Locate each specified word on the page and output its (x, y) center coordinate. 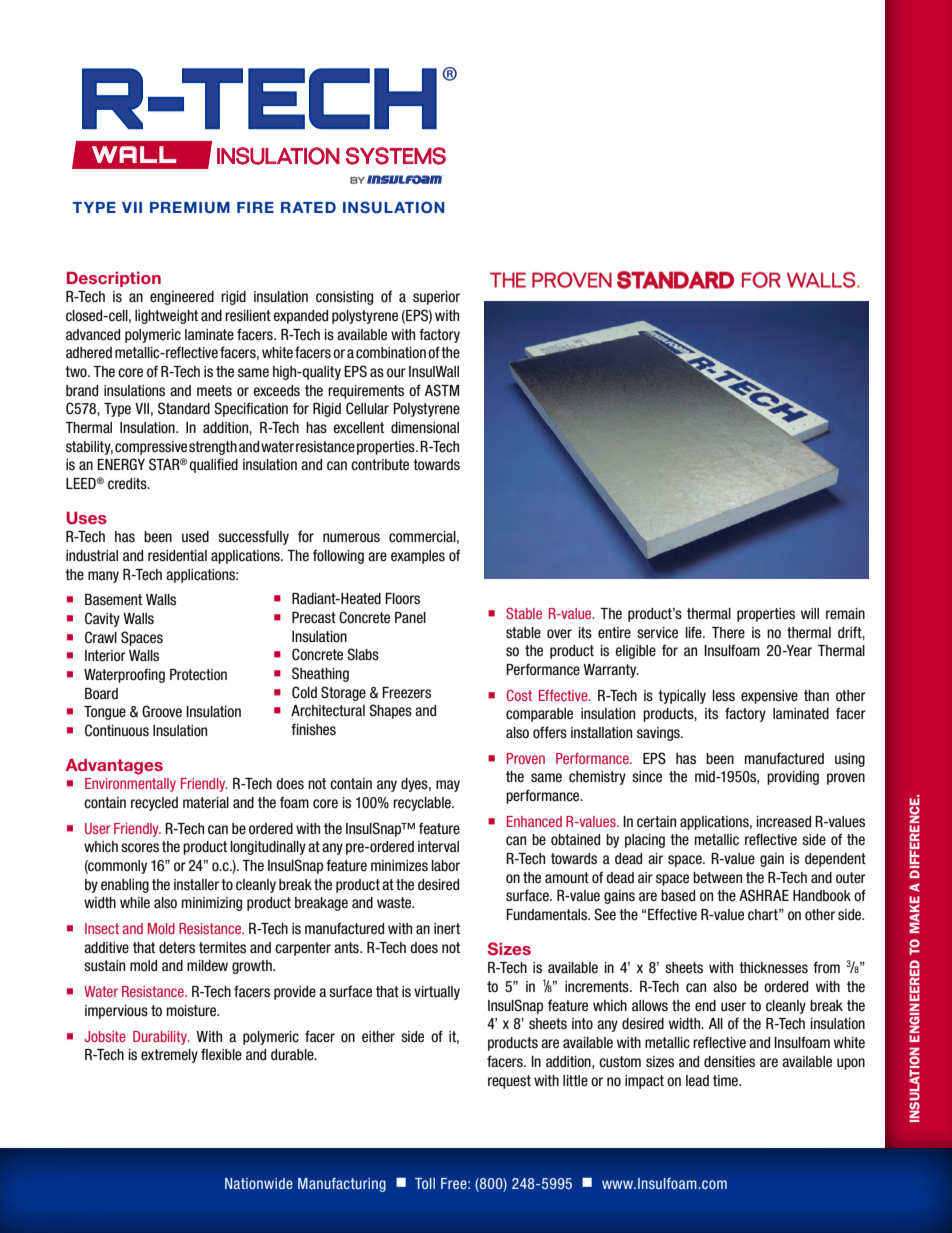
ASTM (442, 390)
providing (793, 778)
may (448, 786)
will (810, 613)
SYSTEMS (396, 156)
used (195, 537)
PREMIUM (190, 208)
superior (436, 298)
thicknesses (773, 968)
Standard (184, 408)
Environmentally (130, 785)
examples (418, 557)
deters (177, 948)
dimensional (425, 428)
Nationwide (259, 1183)
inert (447, 929)
